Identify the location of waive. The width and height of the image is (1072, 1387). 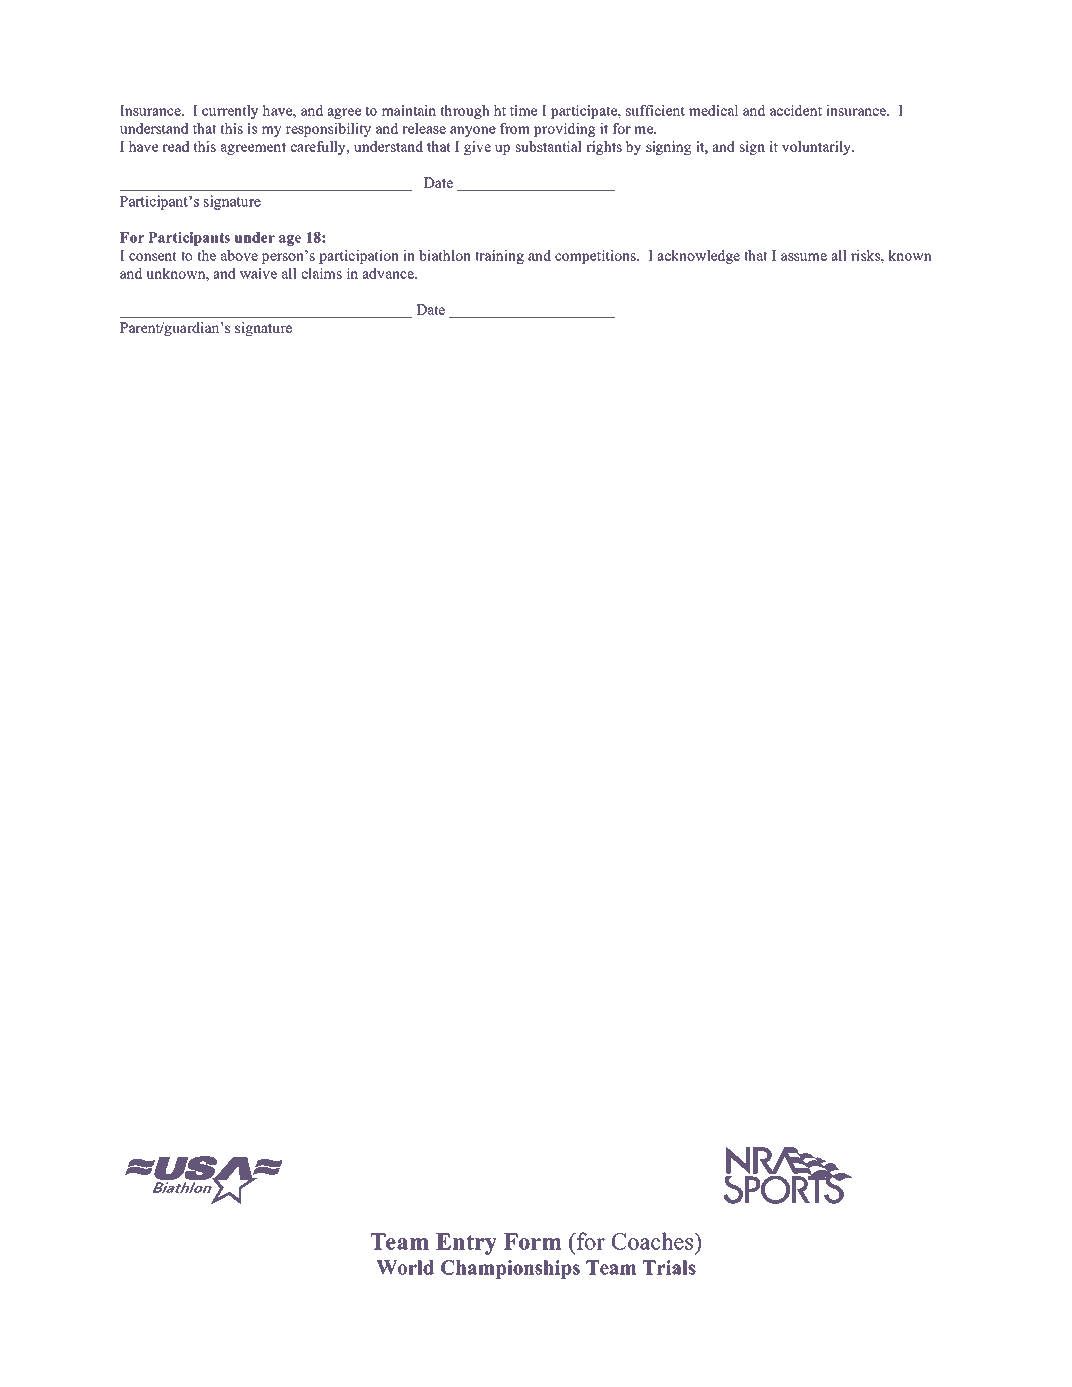
(258, 273).
